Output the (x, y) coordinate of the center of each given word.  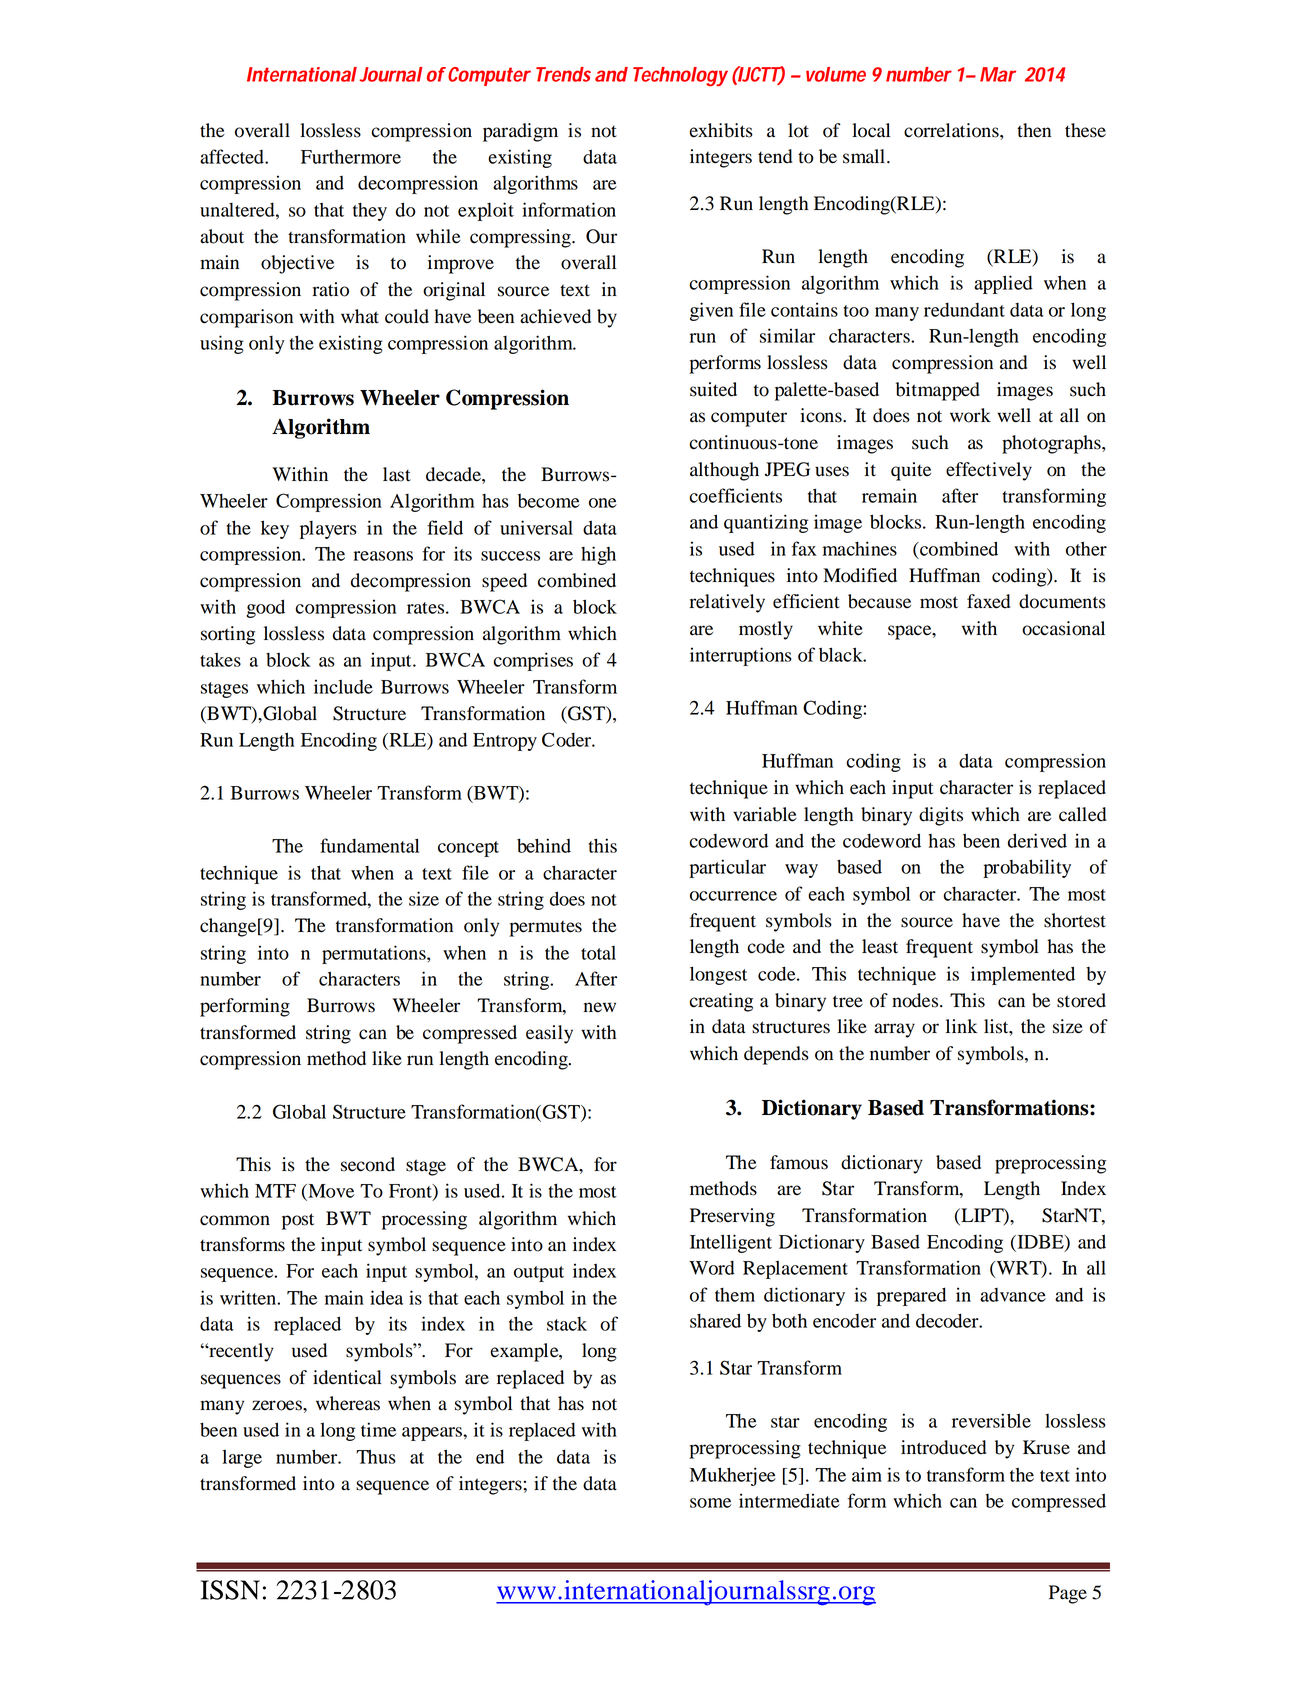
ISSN (230, 1590)
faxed (988, 601)
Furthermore (351, 157)
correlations (952, 130)
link (961, 1026)
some (710, 1503)
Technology (680, 76)
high (598, 555)
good (265, 608)
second (368, 1164)
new (600, 1007)
